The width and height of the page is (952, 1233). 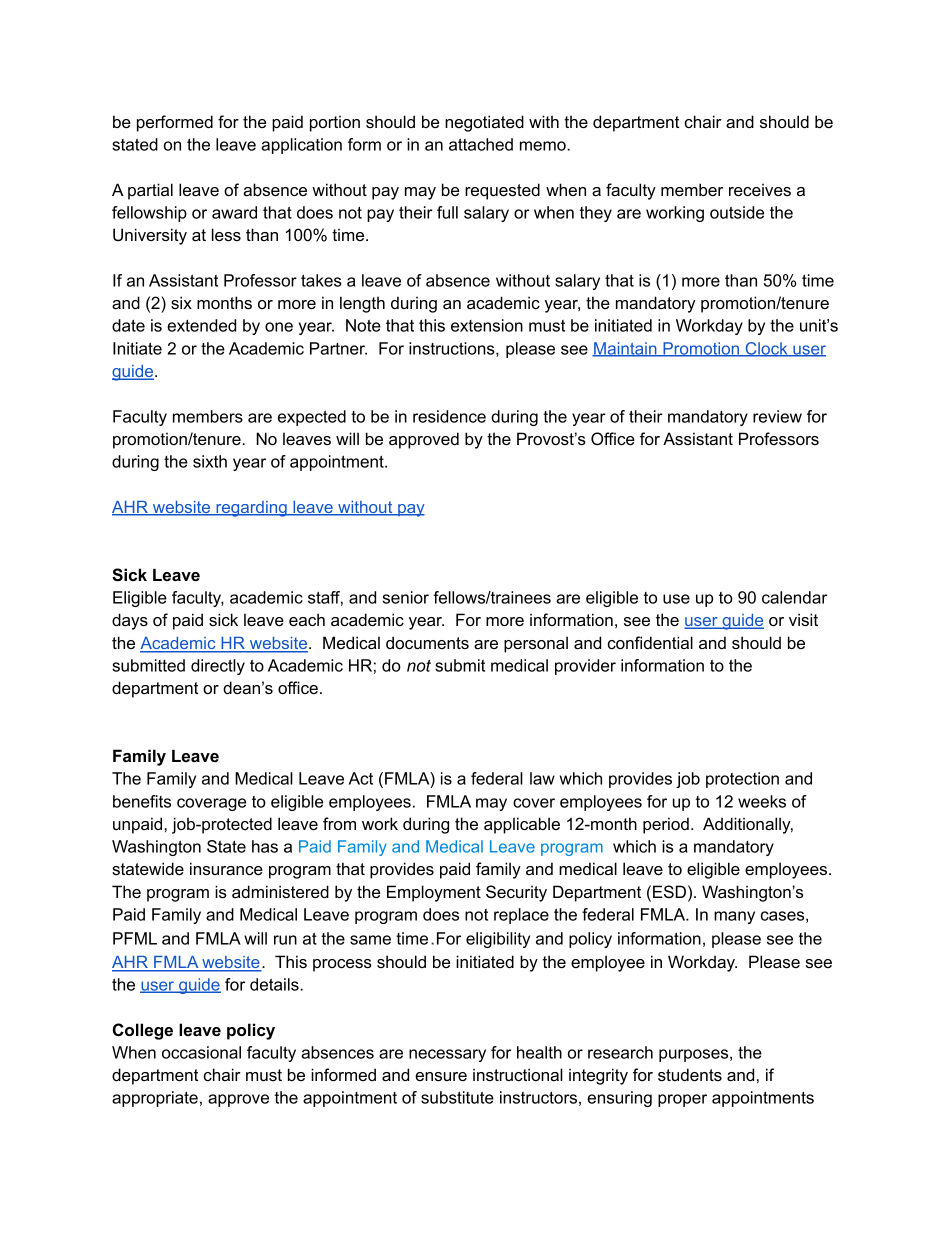 I want to click on applicable, so click(x=522, y=825).
